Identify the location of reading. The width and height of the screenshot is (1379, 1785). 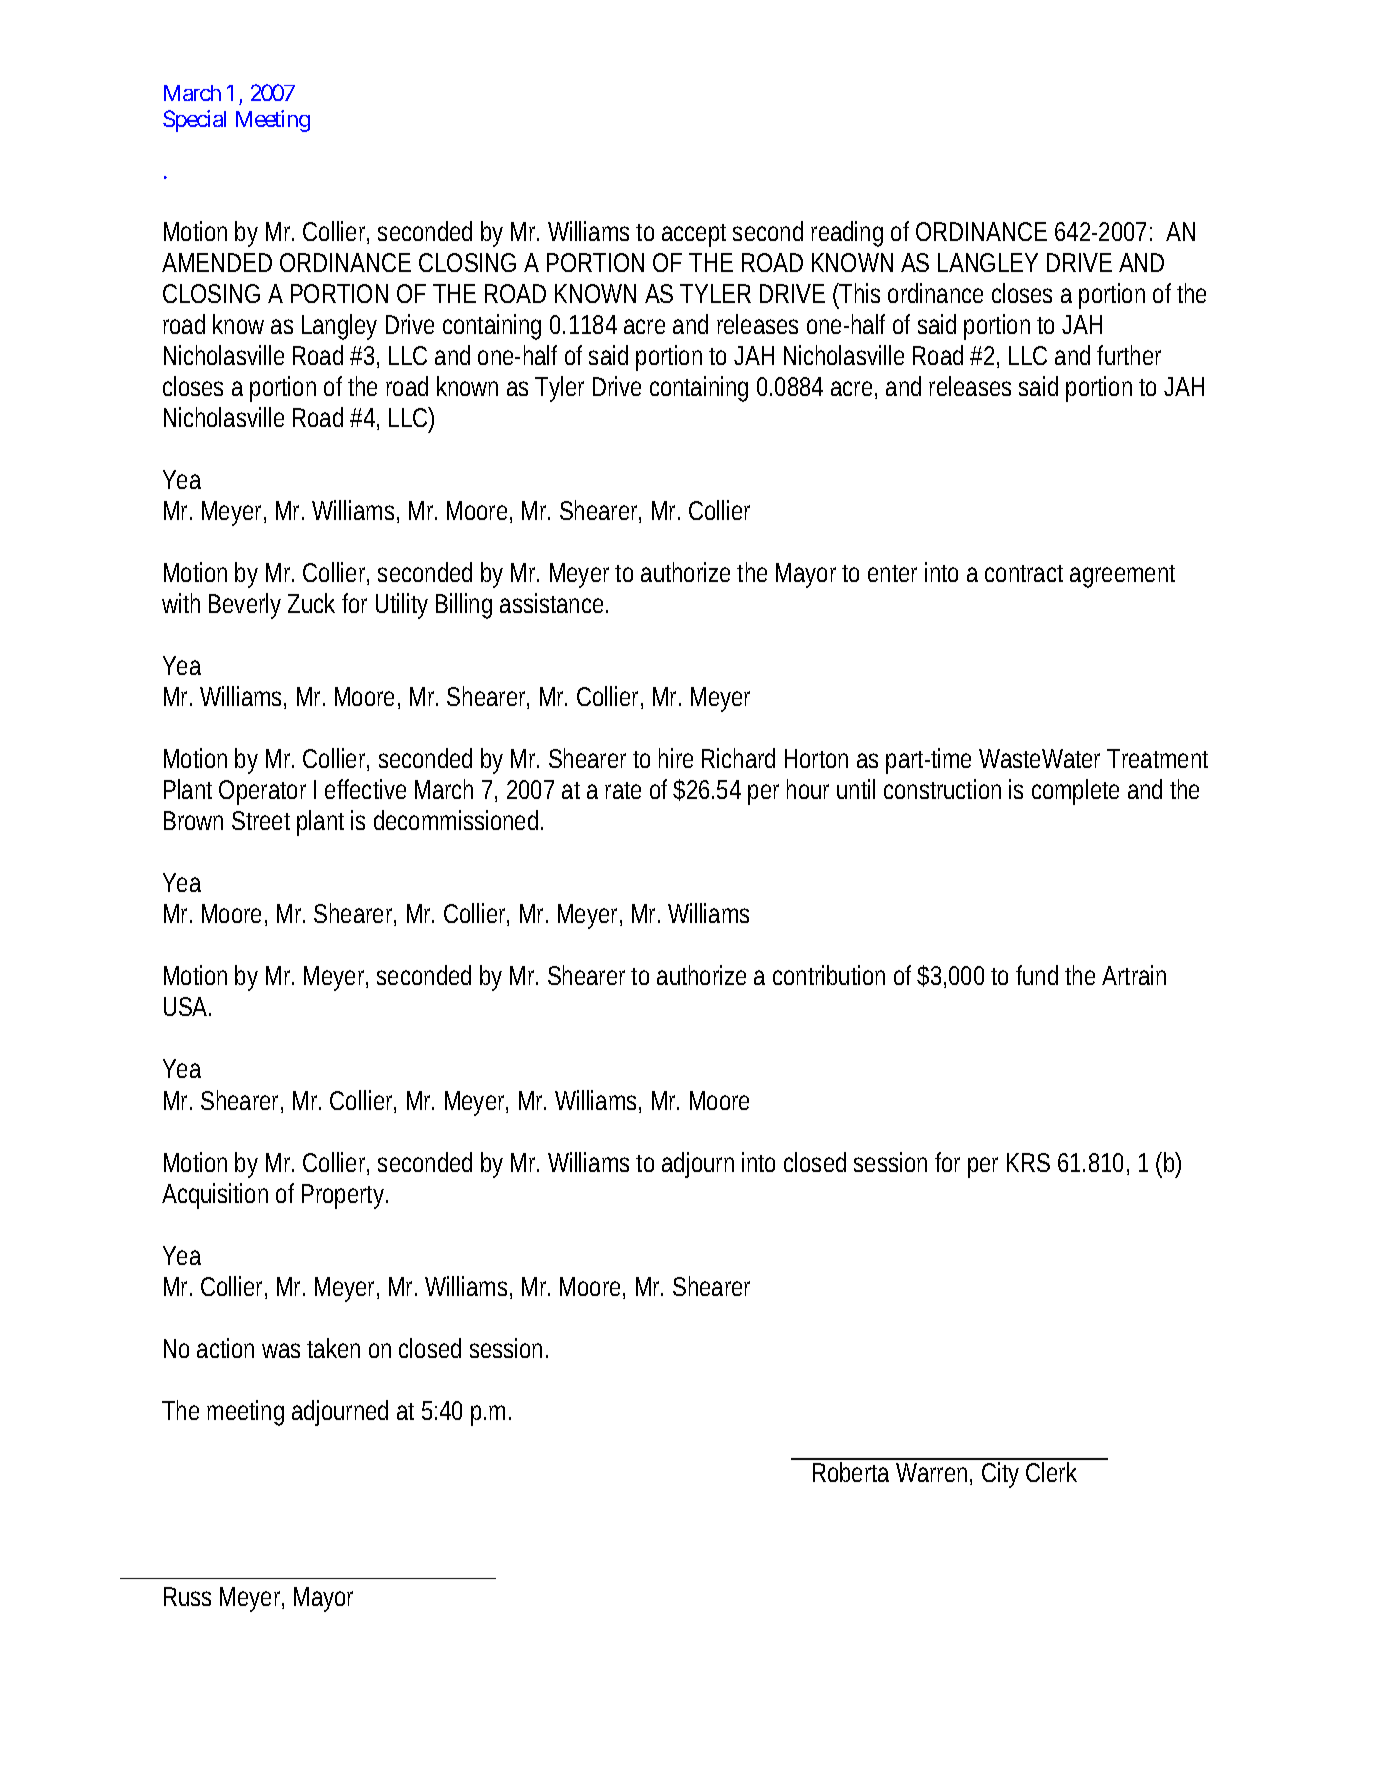
(847, 234).
